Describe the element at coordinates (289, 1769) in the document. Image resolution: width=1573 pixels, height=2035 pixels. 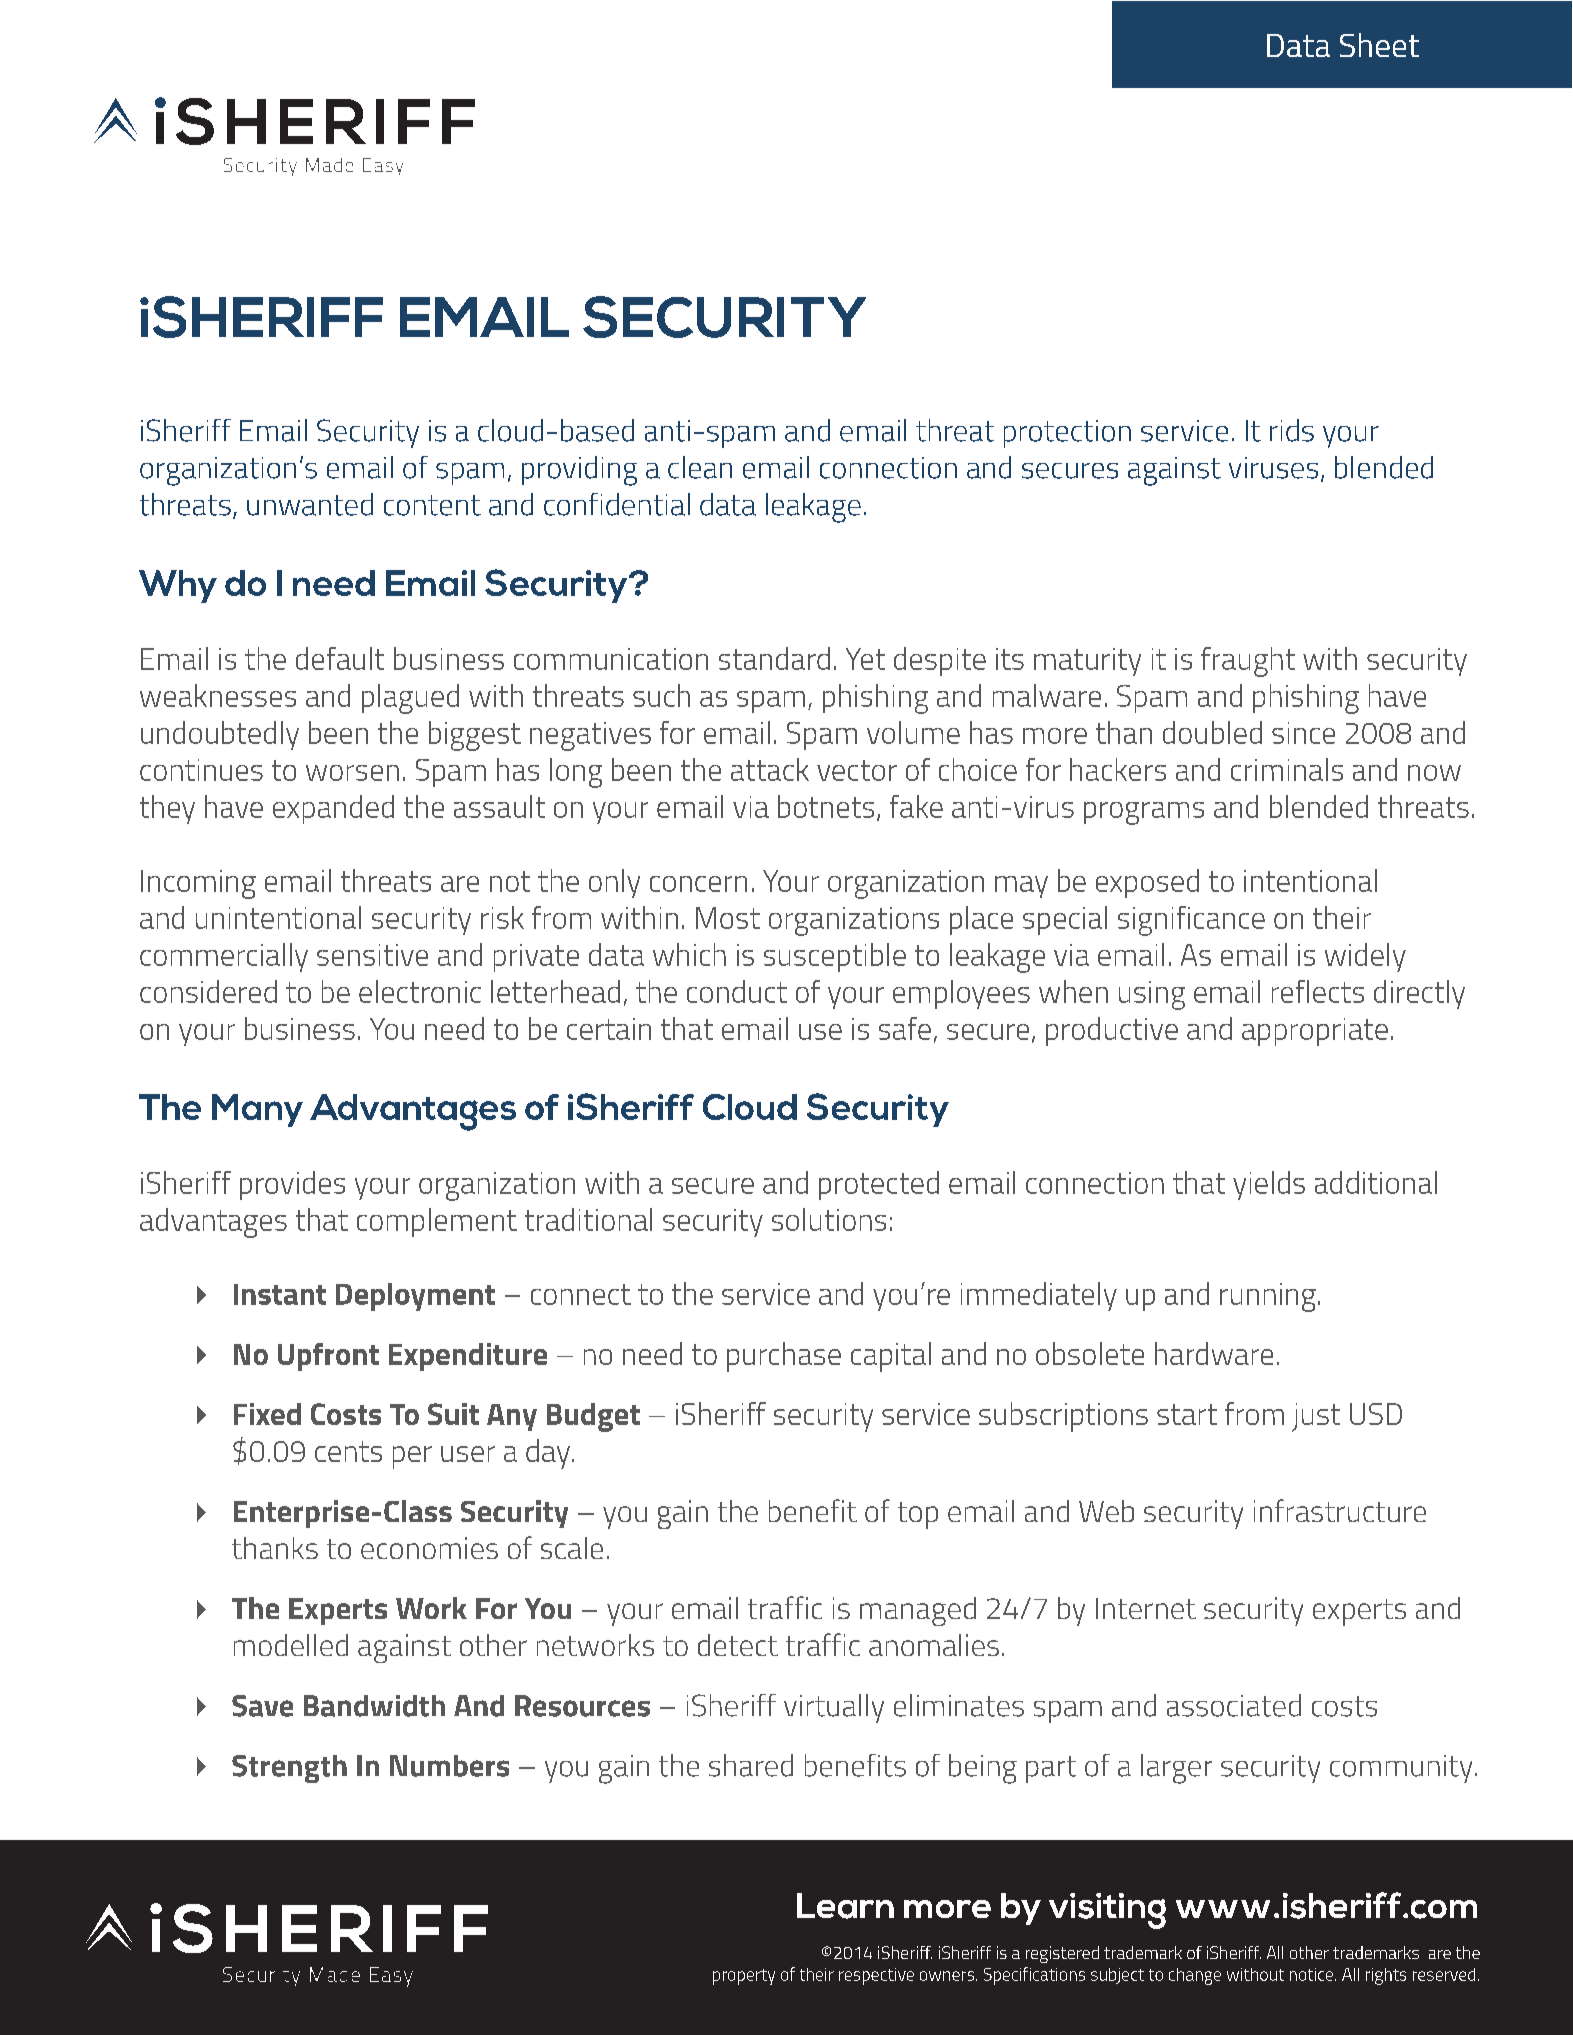
I see `Strength` at that location.
